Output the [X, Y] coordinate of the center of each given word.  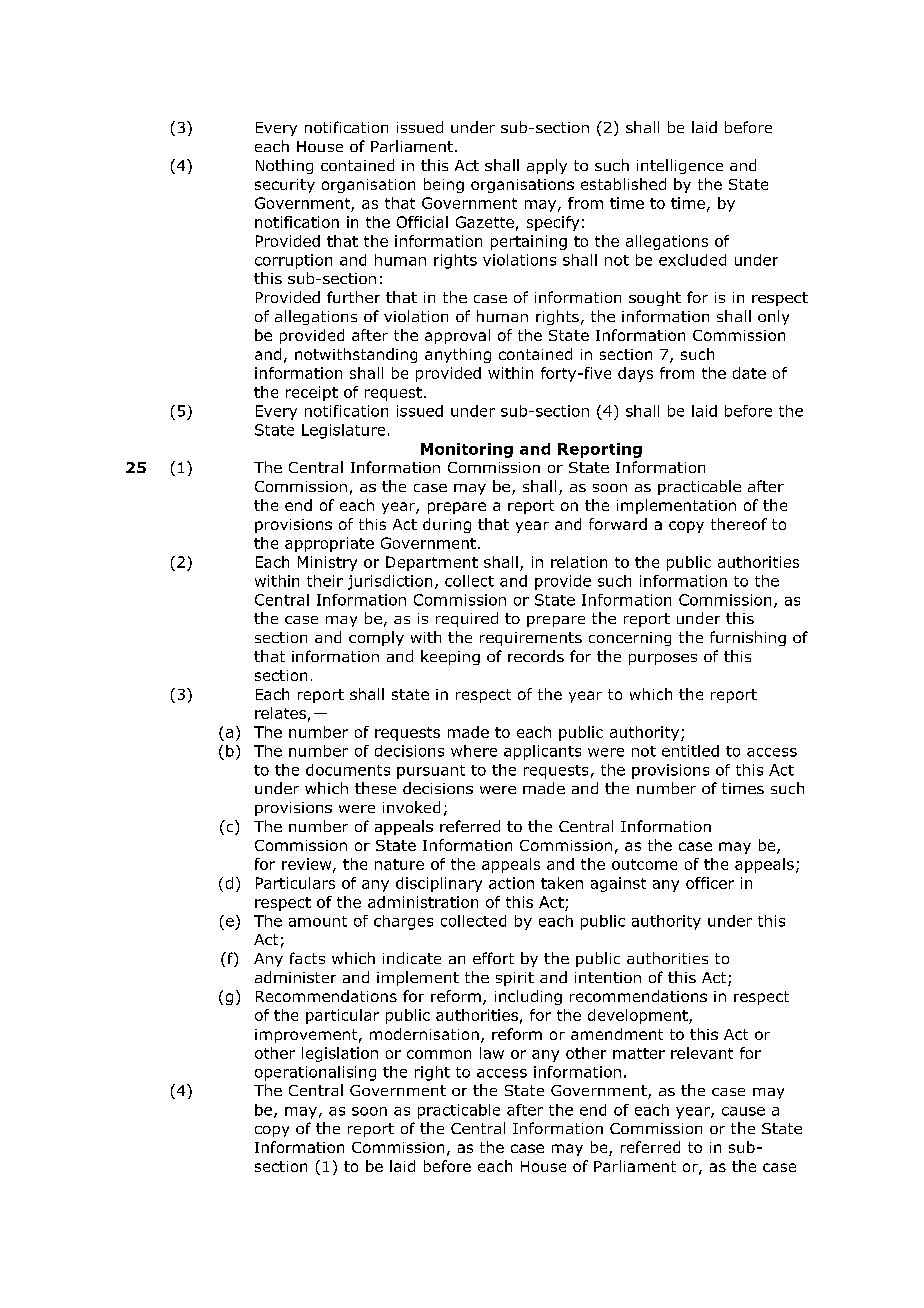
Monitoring [467, 450]
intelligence [680, 166]
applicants [542, 752]
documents [348, 770]
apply [547, 166]
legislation [340, 1054]
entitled [690, 751]
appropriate [329, 544]
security [285, 186]
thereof [739, 524]
